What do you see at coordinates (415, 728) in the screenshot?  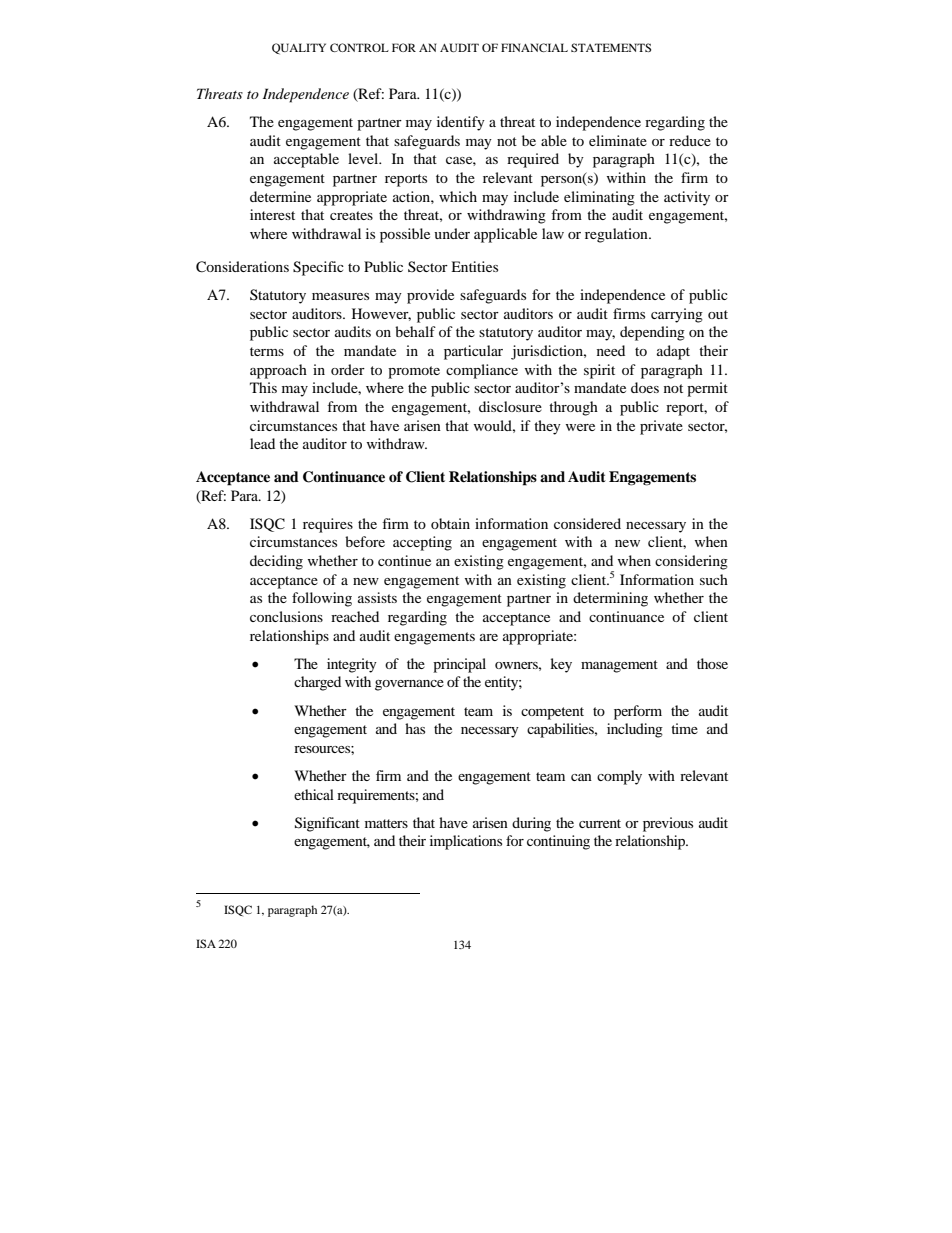 I see `has` at bounding box center [415, 728].
